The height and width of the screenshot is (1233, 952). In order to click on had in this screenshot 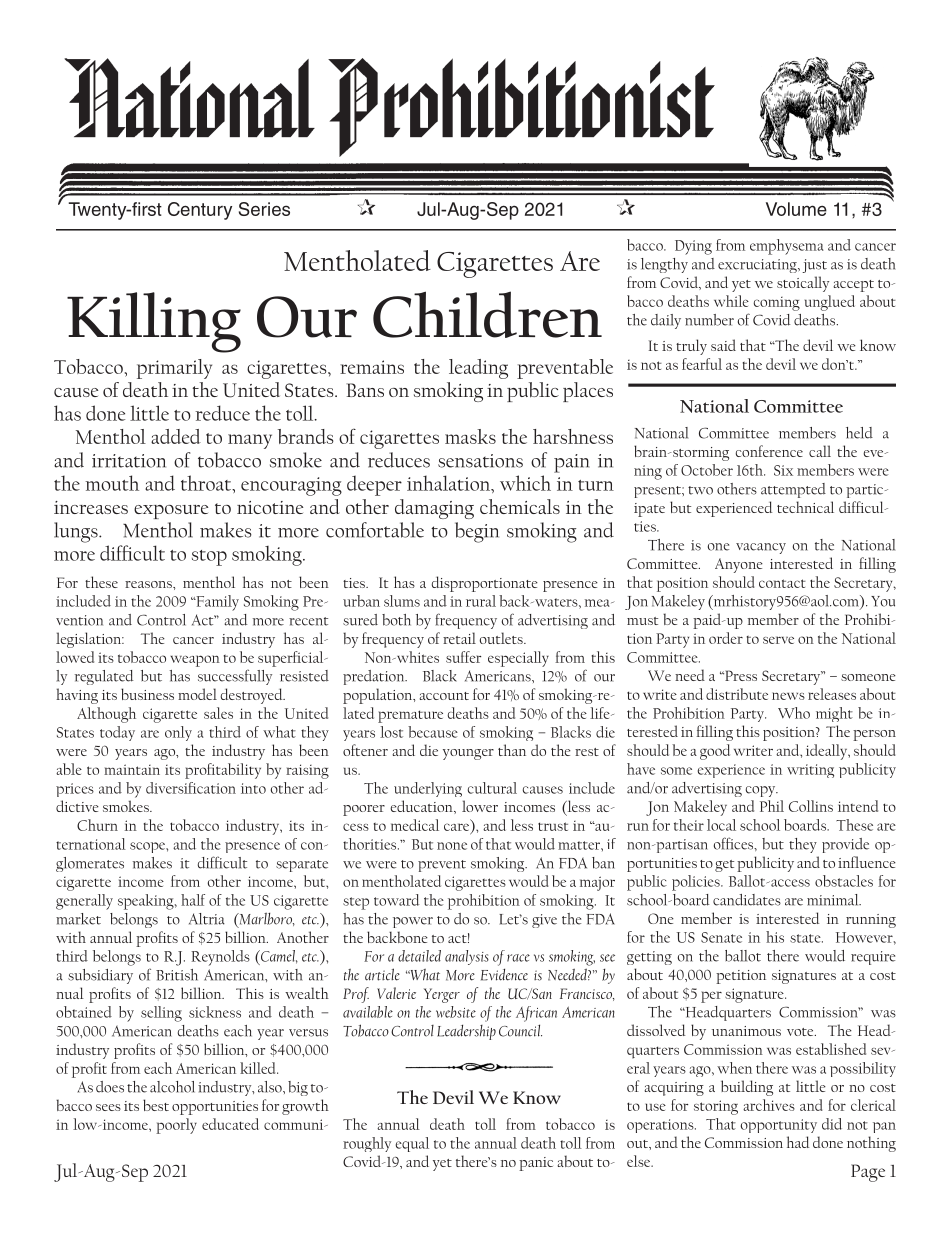, I will do `click(798, 1142)`.
